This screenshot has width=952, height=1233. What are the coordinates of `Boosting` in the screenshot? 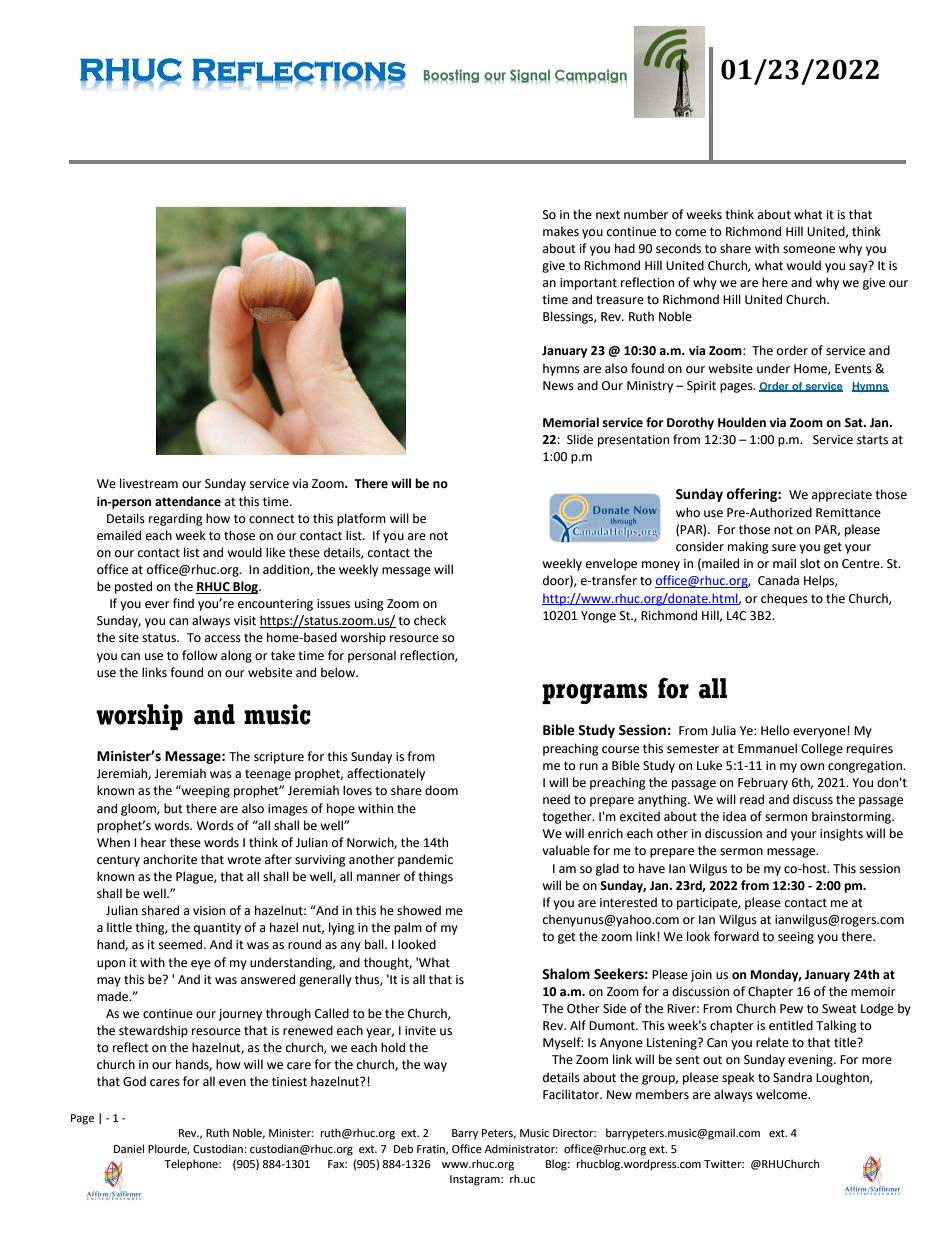 It's located at (451, 76).
